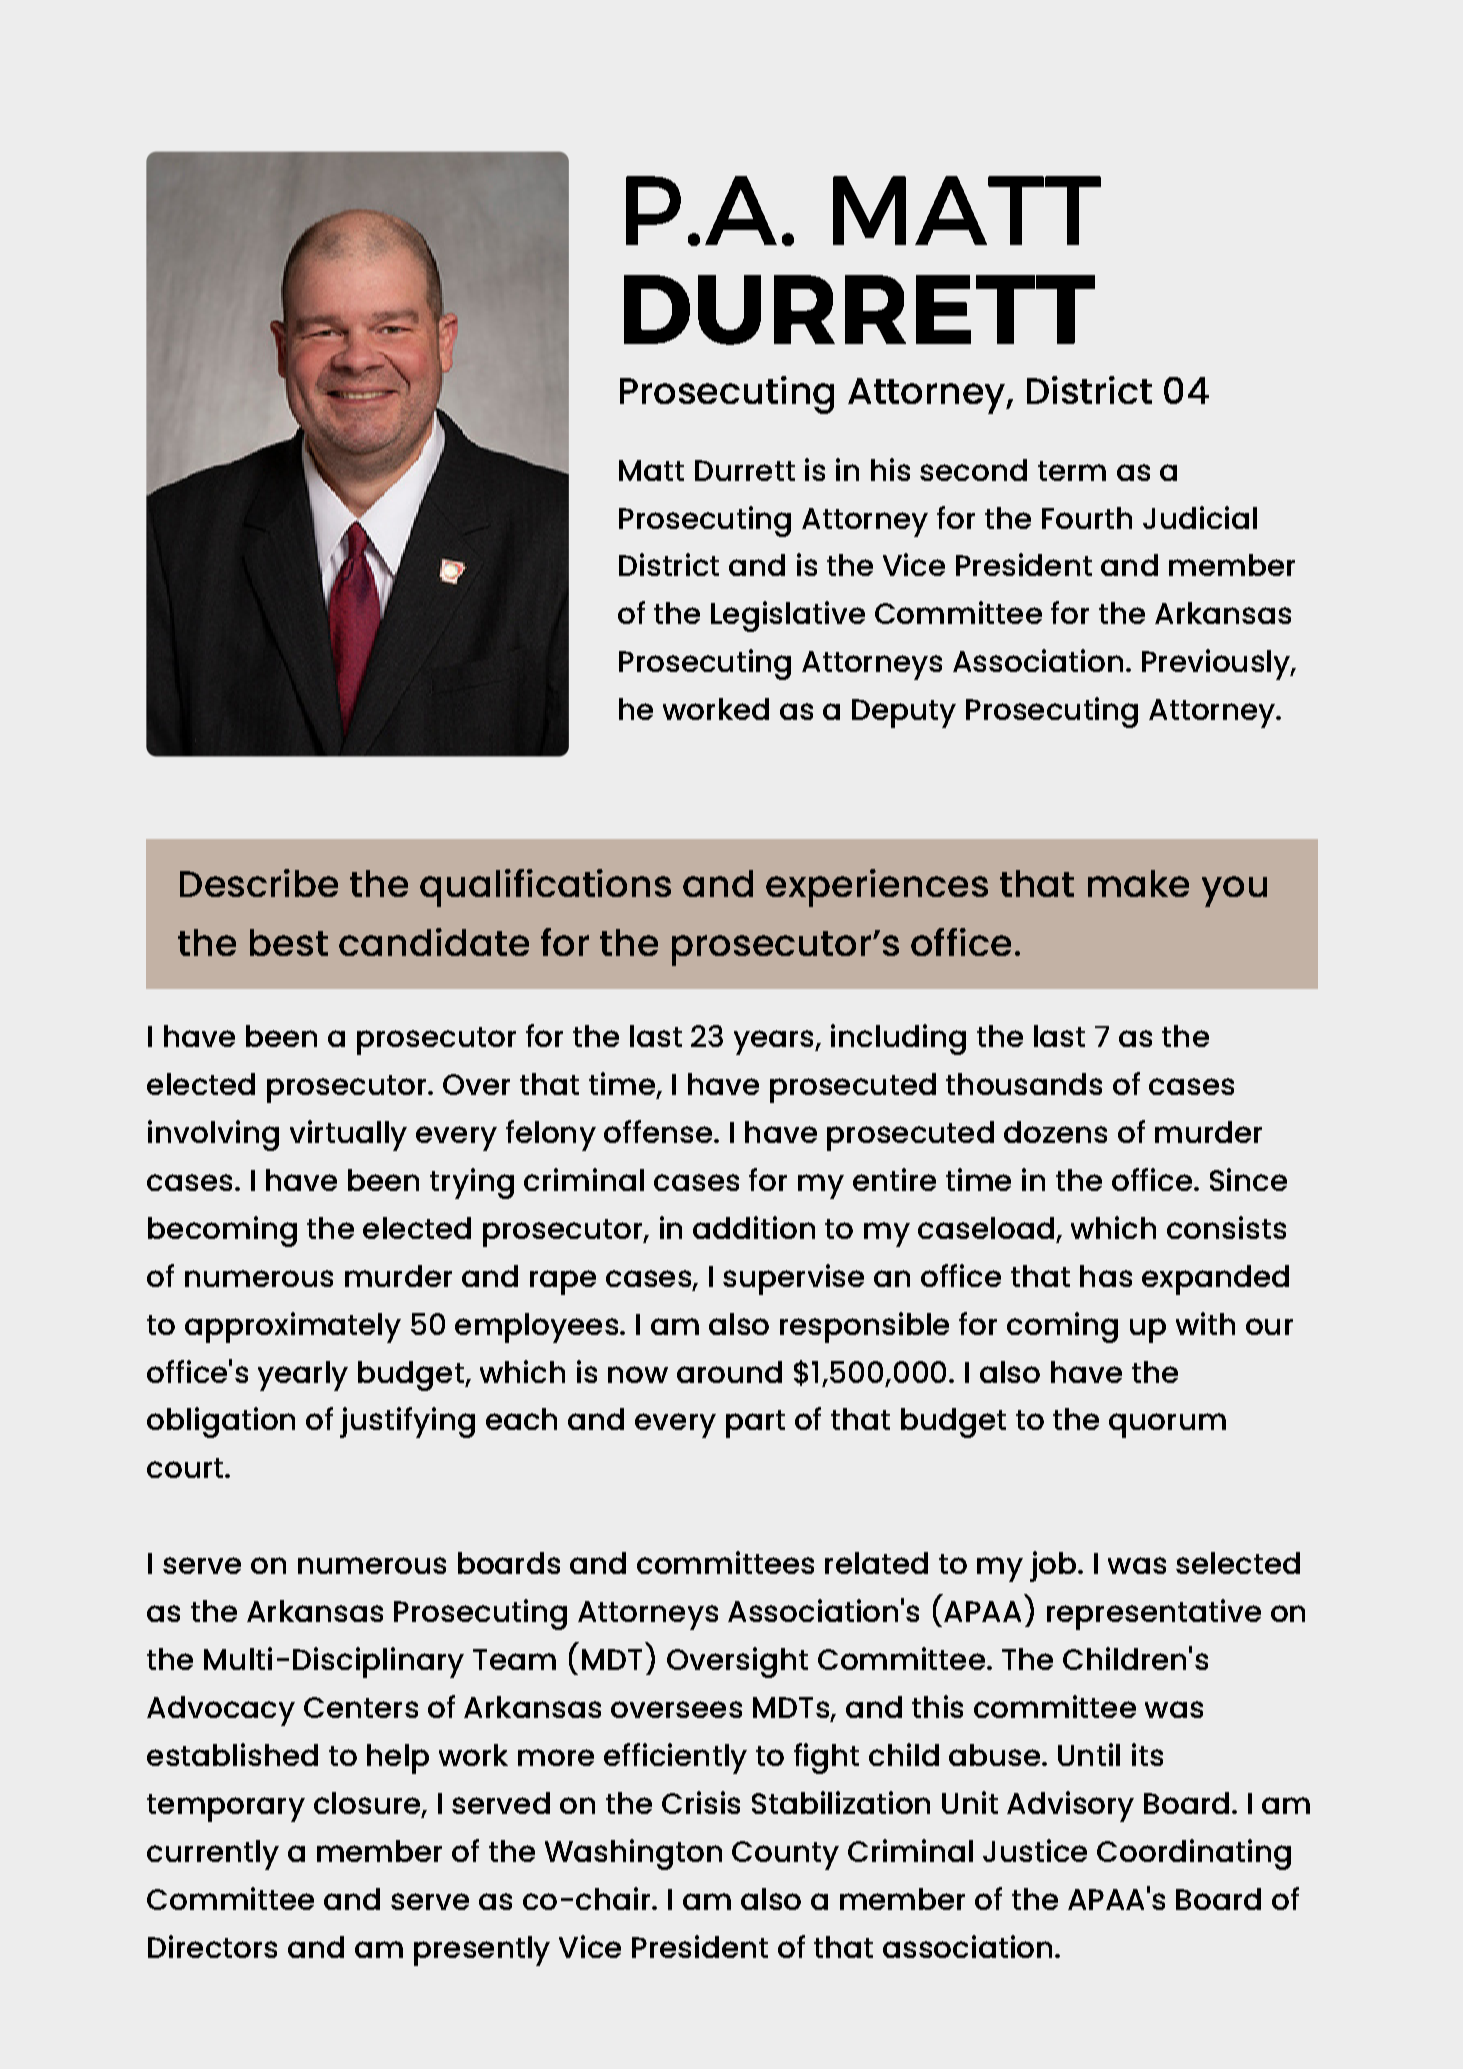 The image size is (1463, 2069). Describe the element at coordinates (1106, 1276) in the page. I see `has` at that location.
